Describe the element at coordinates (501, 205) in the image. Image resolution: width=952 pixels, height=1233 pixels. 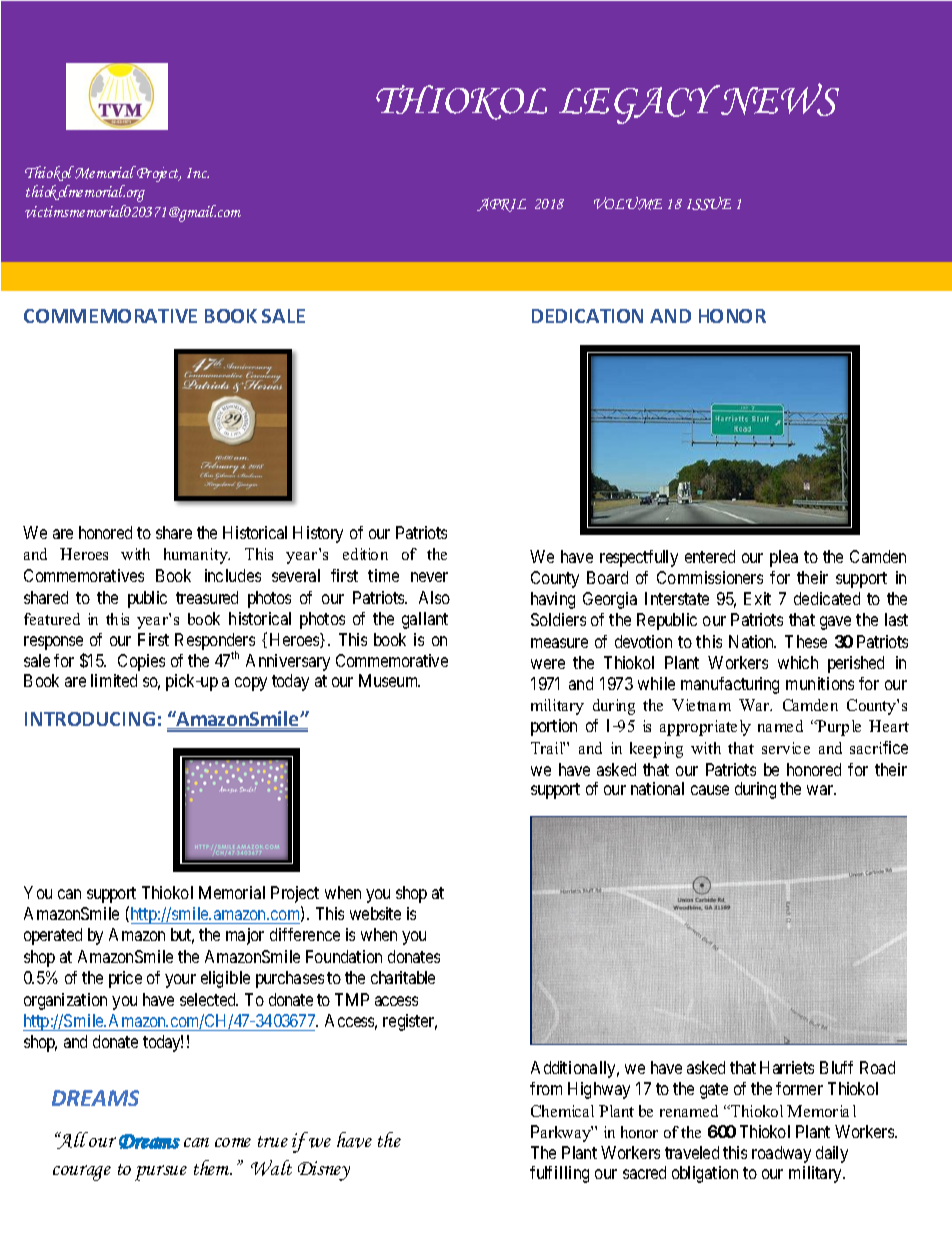
I see `APRIL` at that location.
